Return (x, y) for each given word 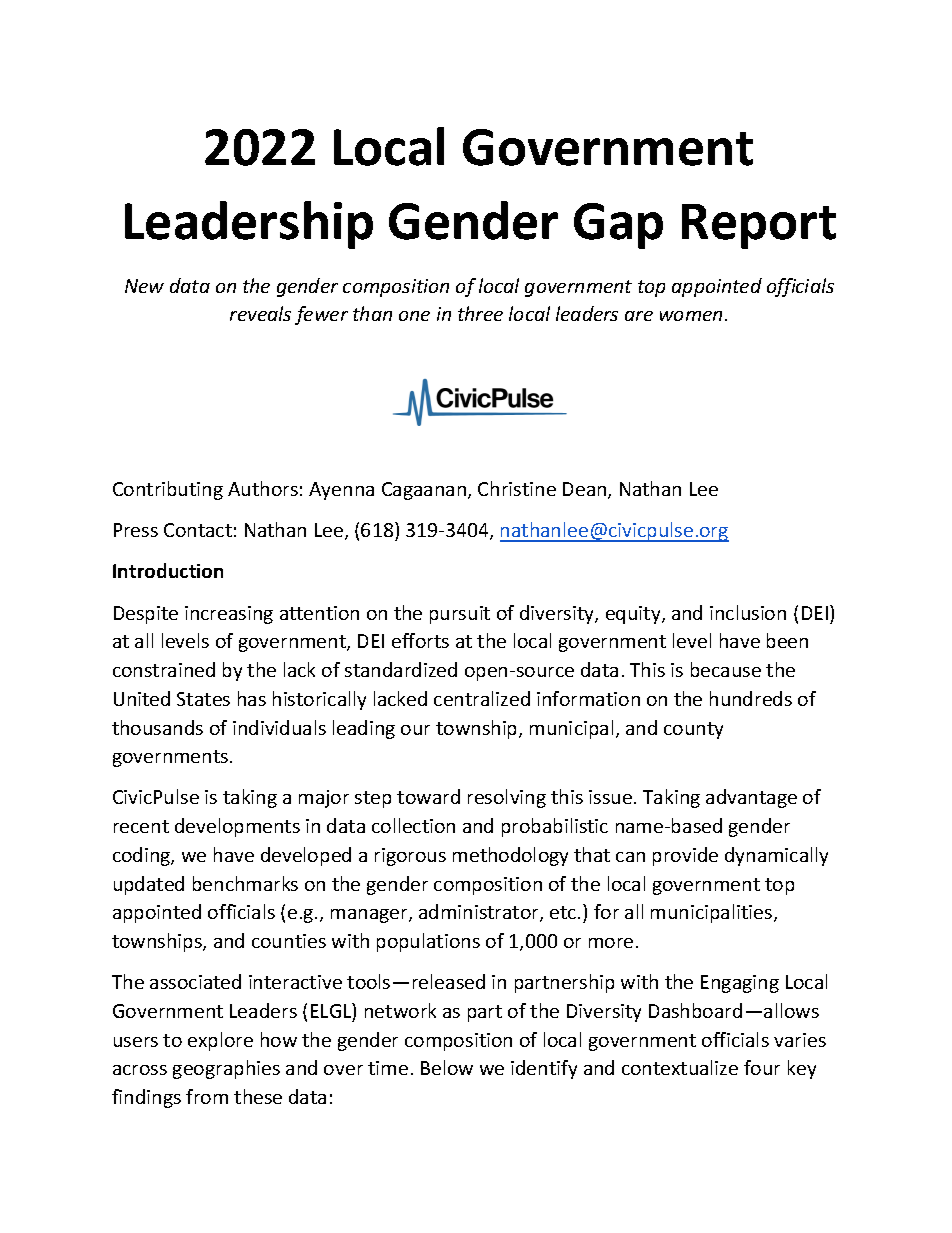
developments (237, 827)
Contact (198, 530)
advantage (751, 798)
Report (759, 226)
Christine (517, 488)
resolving (507, 798)
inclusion (748, 612)
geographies (226, 1069)
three (480, 313)
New (144, 286)
